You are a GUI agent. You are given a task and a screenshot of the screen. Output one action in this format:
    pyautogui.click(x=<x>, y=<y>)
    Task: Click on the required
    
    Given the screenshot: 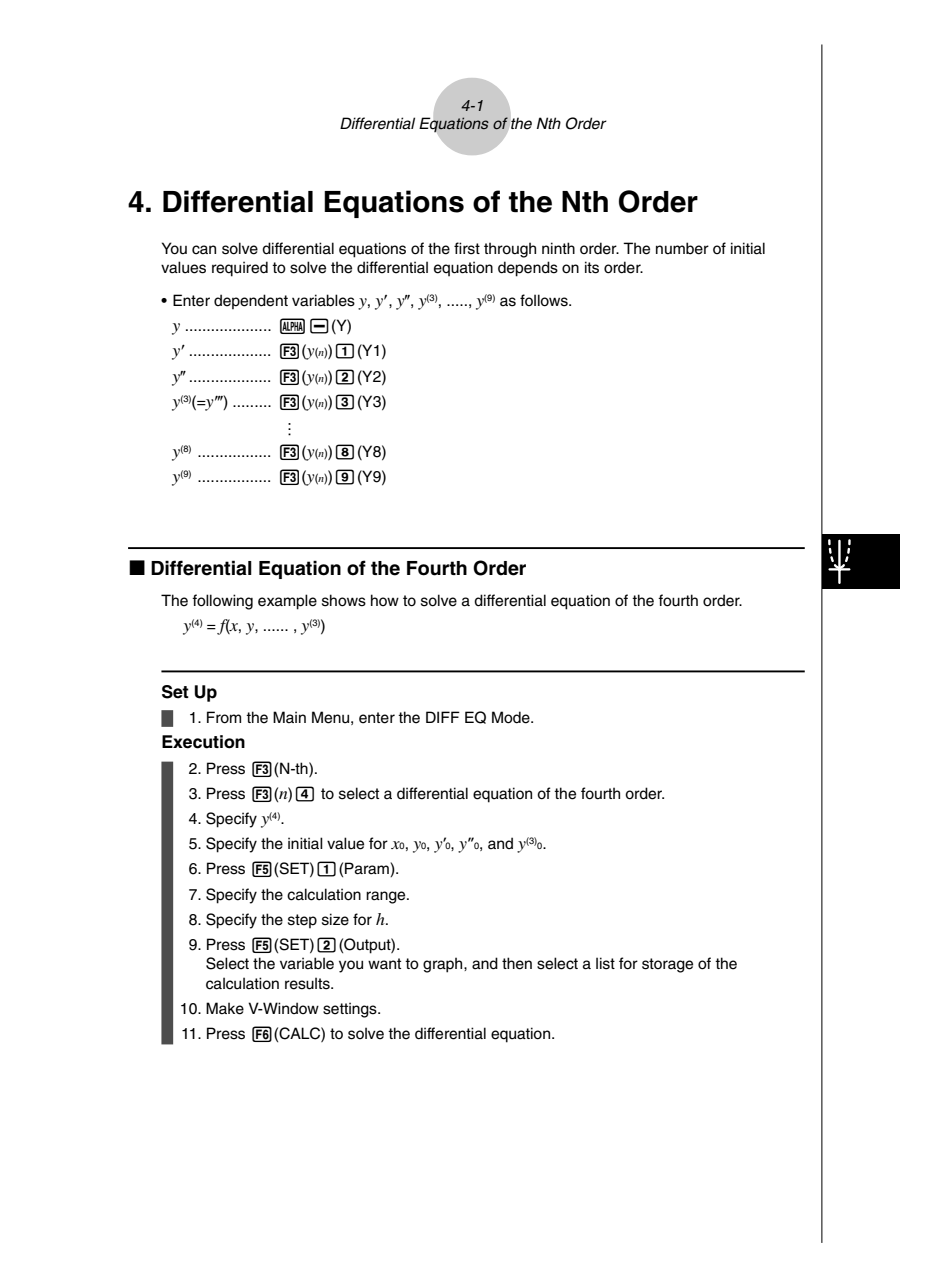 What is the action you would take?
    pyautogui.click(x=240, y=269)
